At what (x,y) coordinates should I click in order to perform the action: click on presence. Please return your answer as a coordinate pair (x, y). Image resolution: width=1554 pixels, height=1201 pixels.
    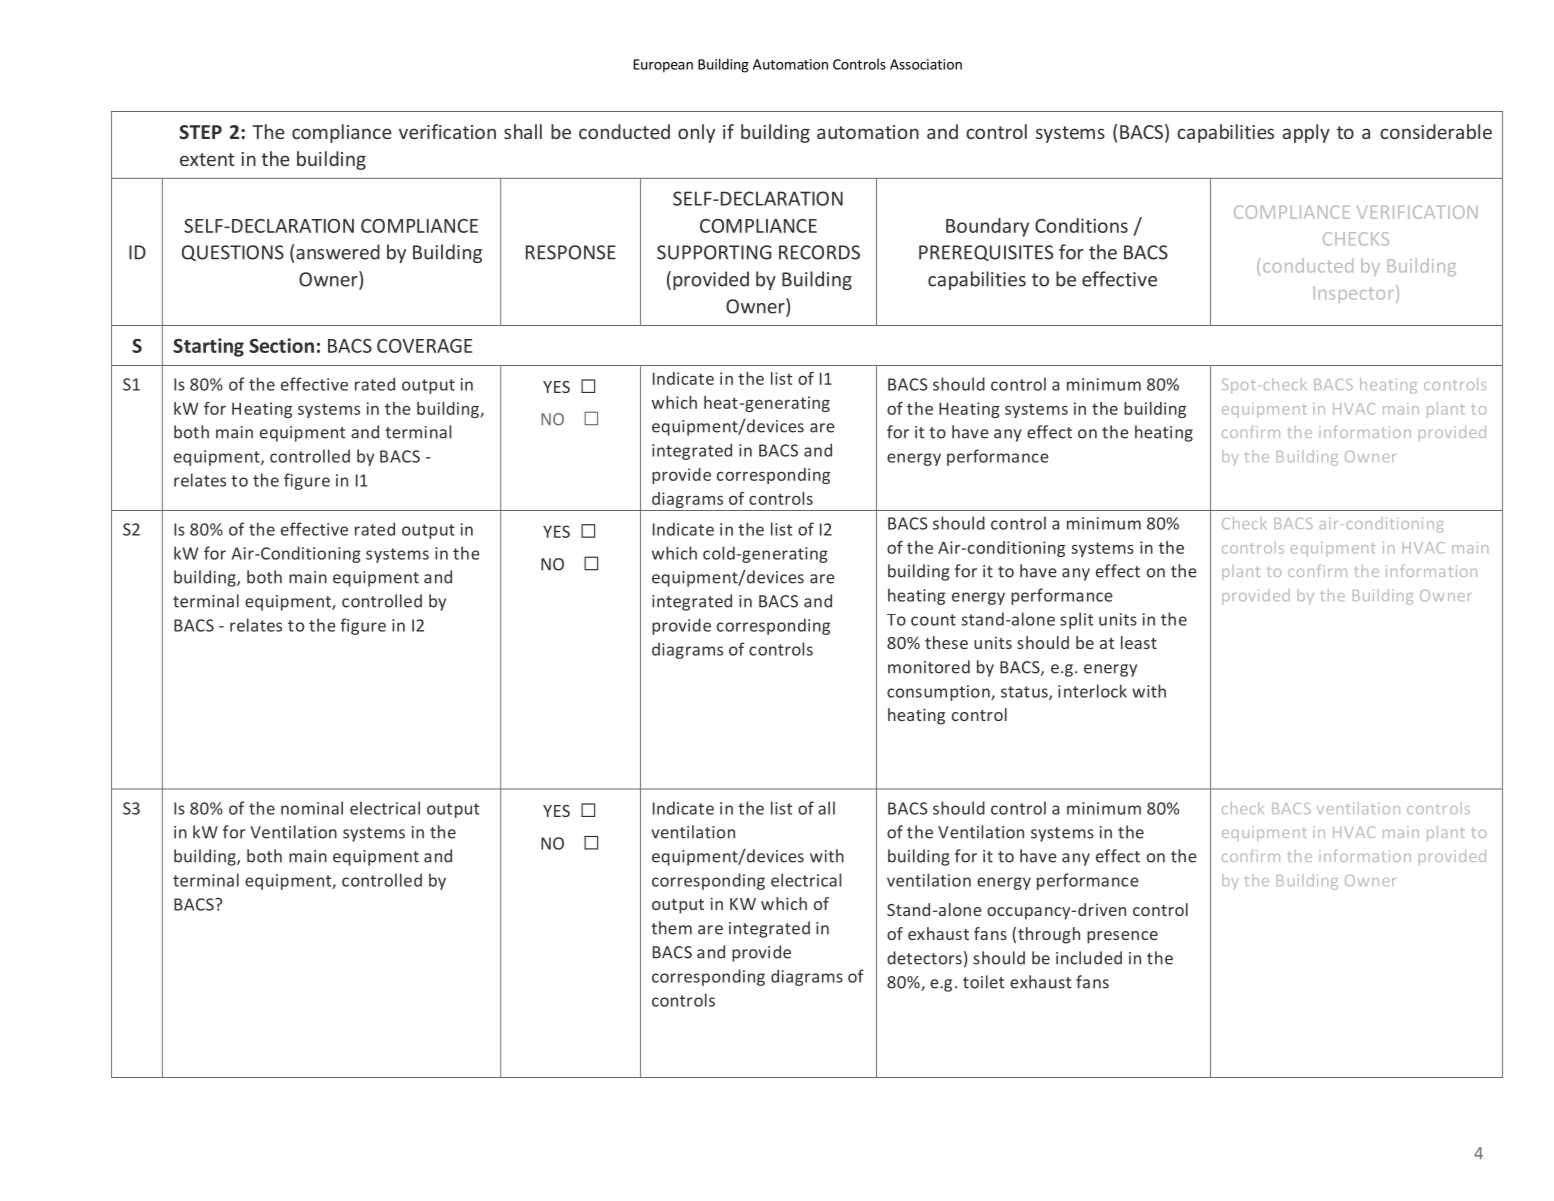
    Looking at the image, I should click on (1122, 937).
